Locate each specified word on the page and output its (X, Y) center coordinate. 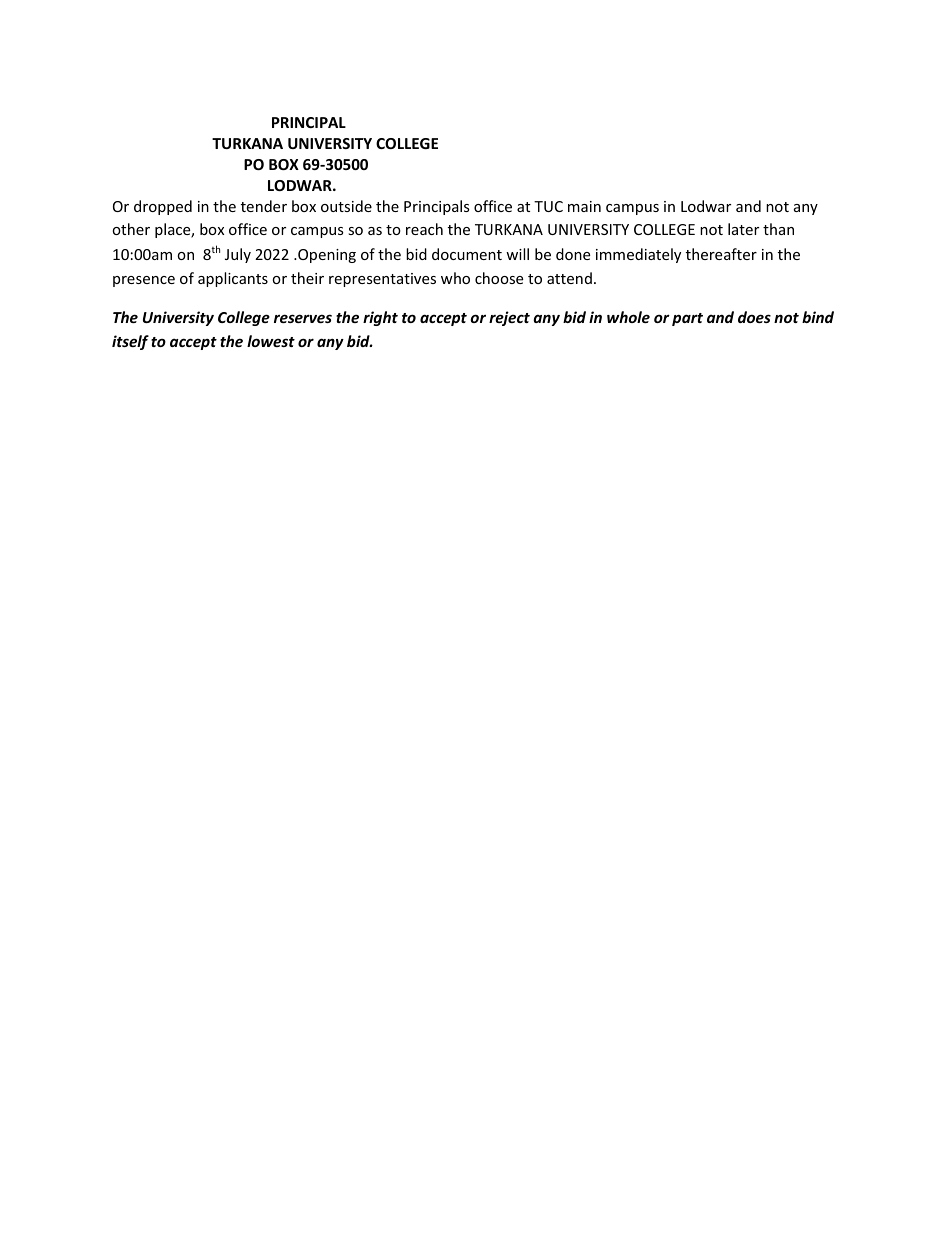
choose (499, 278)
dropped (163, 207)
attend (569, 278)
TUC (548, 206)
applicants (233, 279)
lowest (271, 341)
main (584, 206)
